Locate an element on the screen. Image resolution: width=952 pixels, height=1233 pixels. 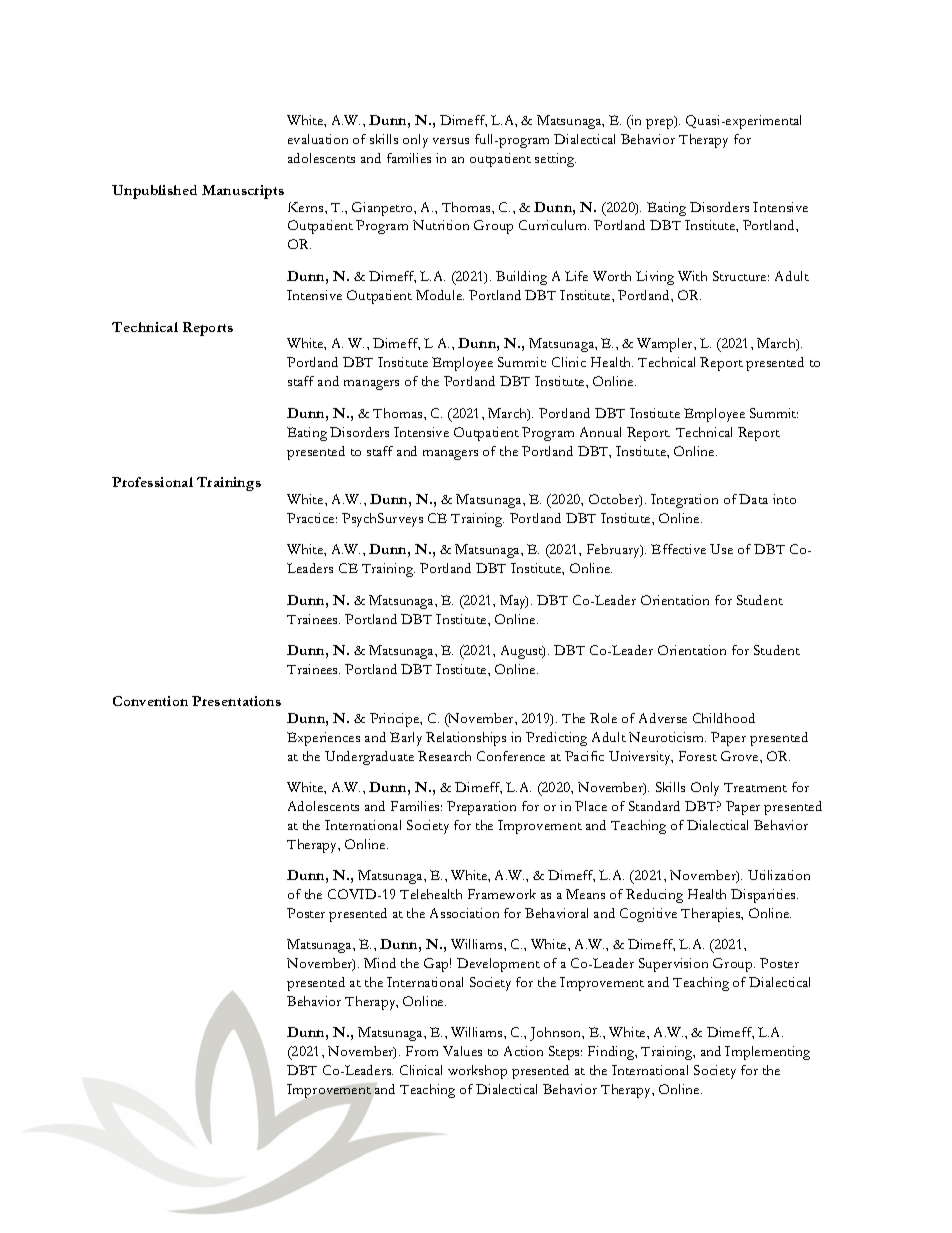
Manuscripts is located at coordinates (243, 192).
